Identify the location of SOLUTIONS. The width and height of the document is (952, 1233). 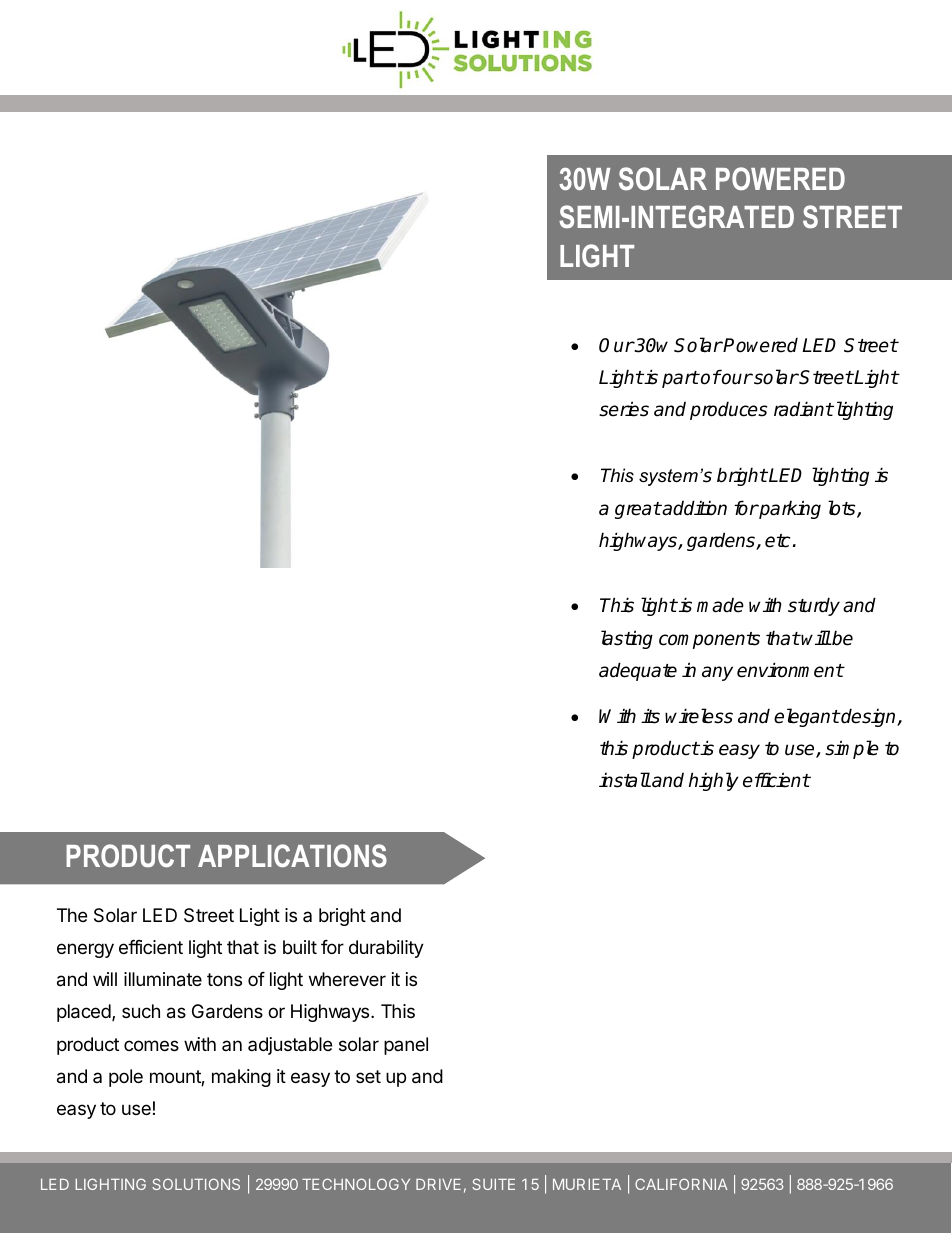
(196, 1184).
